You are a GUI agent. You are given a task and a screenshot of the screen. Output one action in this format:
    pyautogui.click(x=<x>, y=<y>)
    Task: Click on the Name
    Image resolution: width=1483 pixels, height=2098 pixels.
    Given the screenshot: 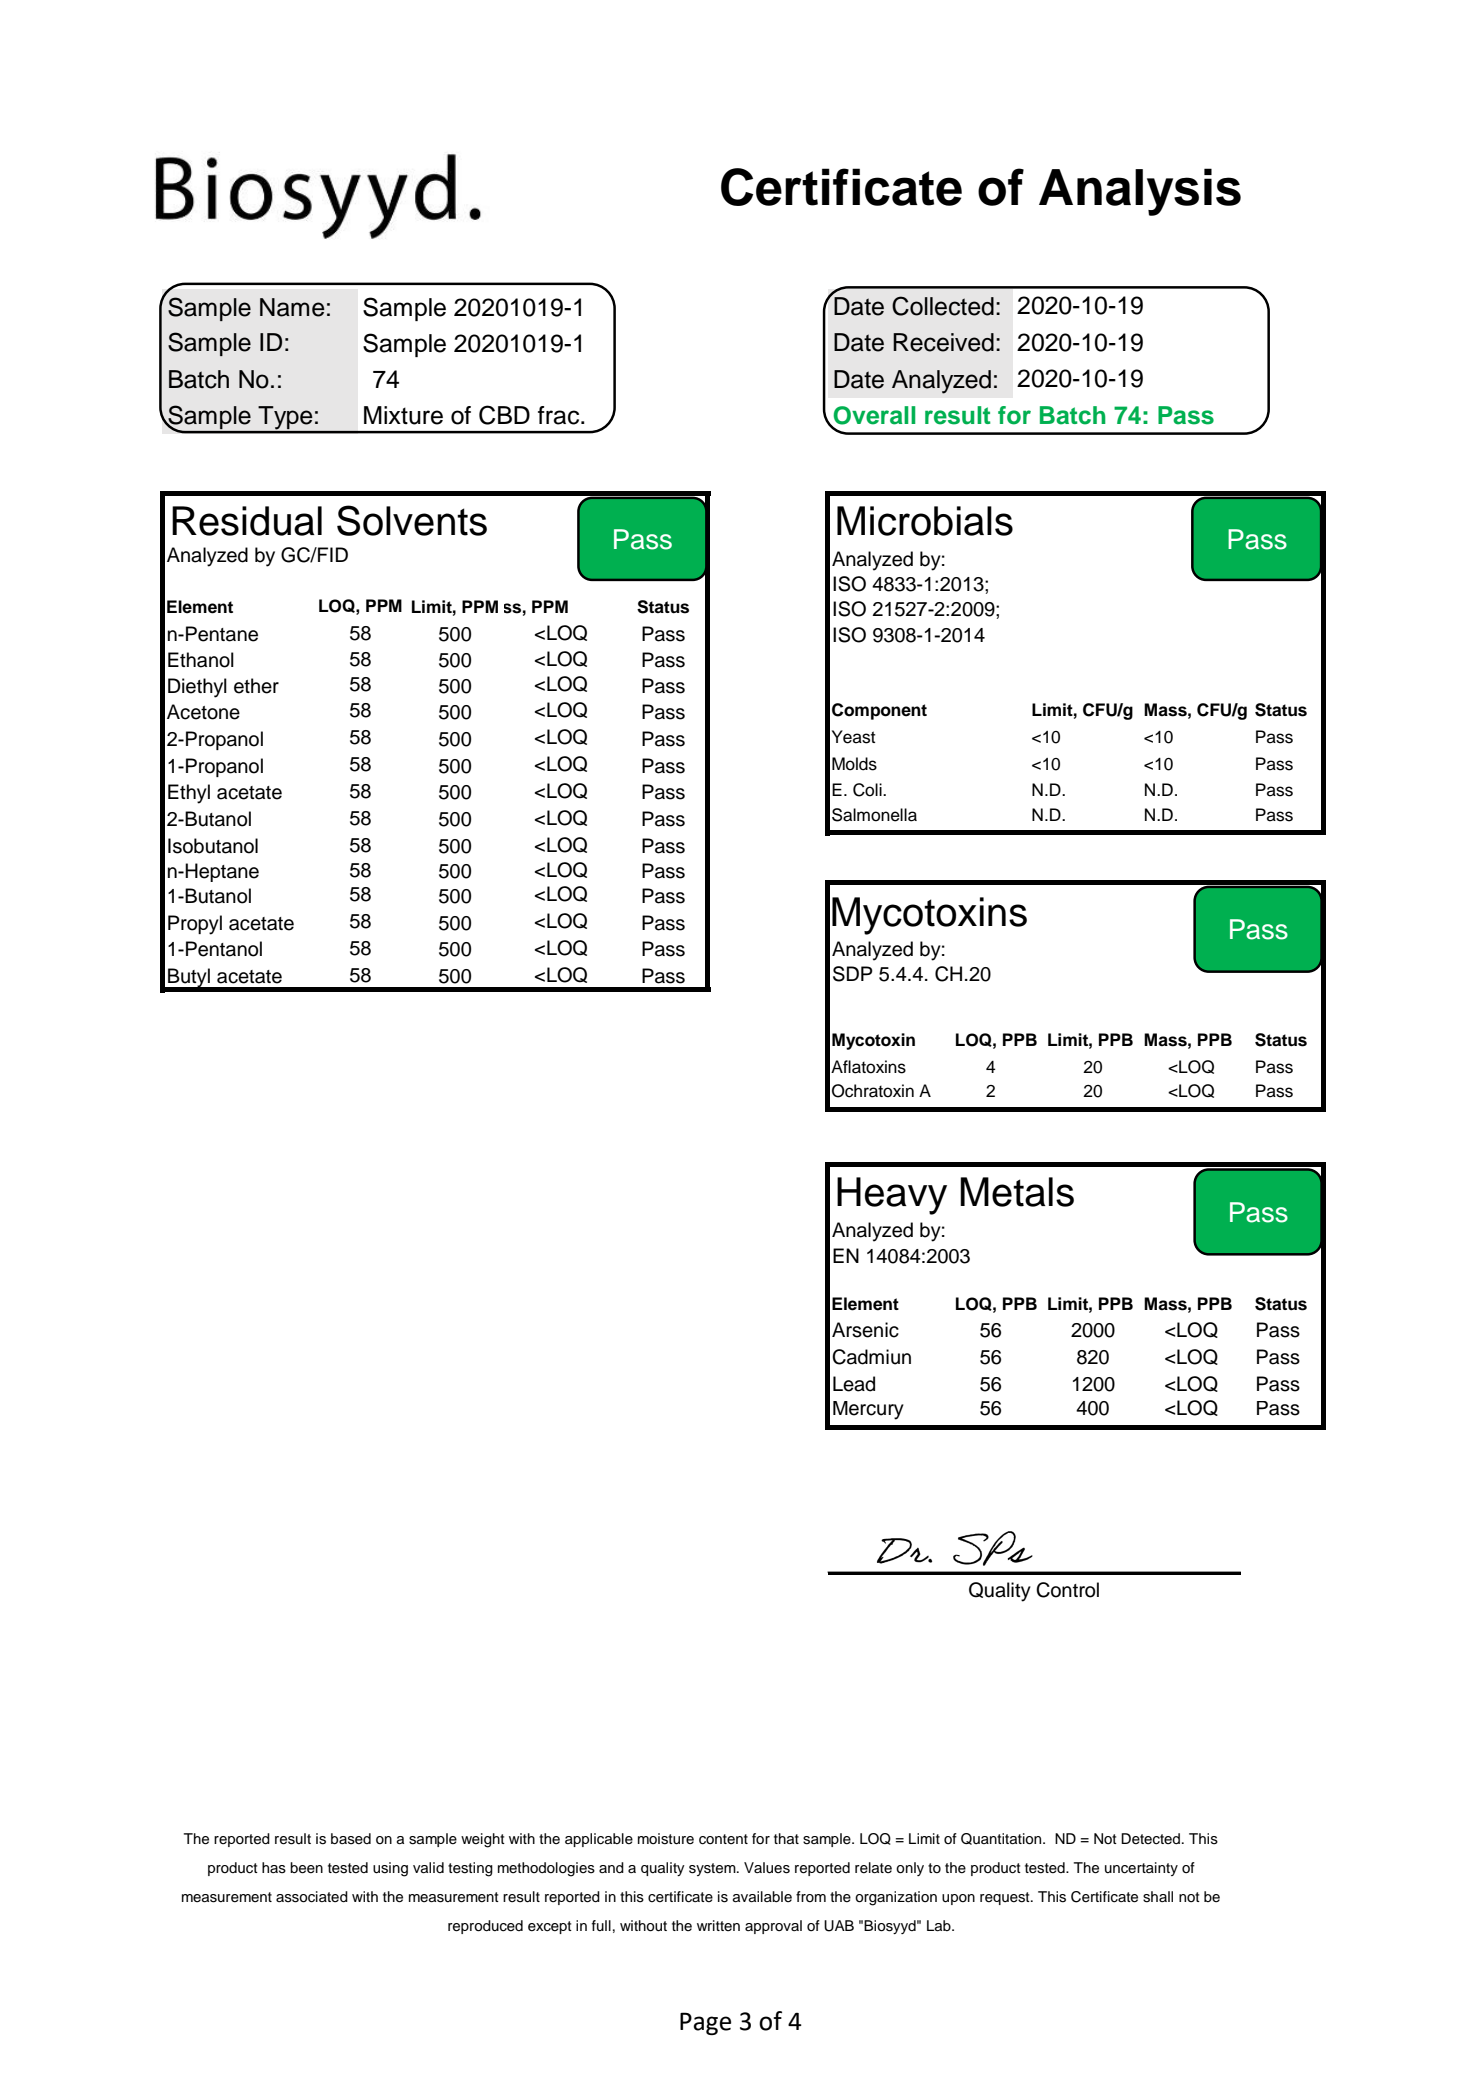 What is the action you would take?
    pyautogui.click(x=292, y=307)
